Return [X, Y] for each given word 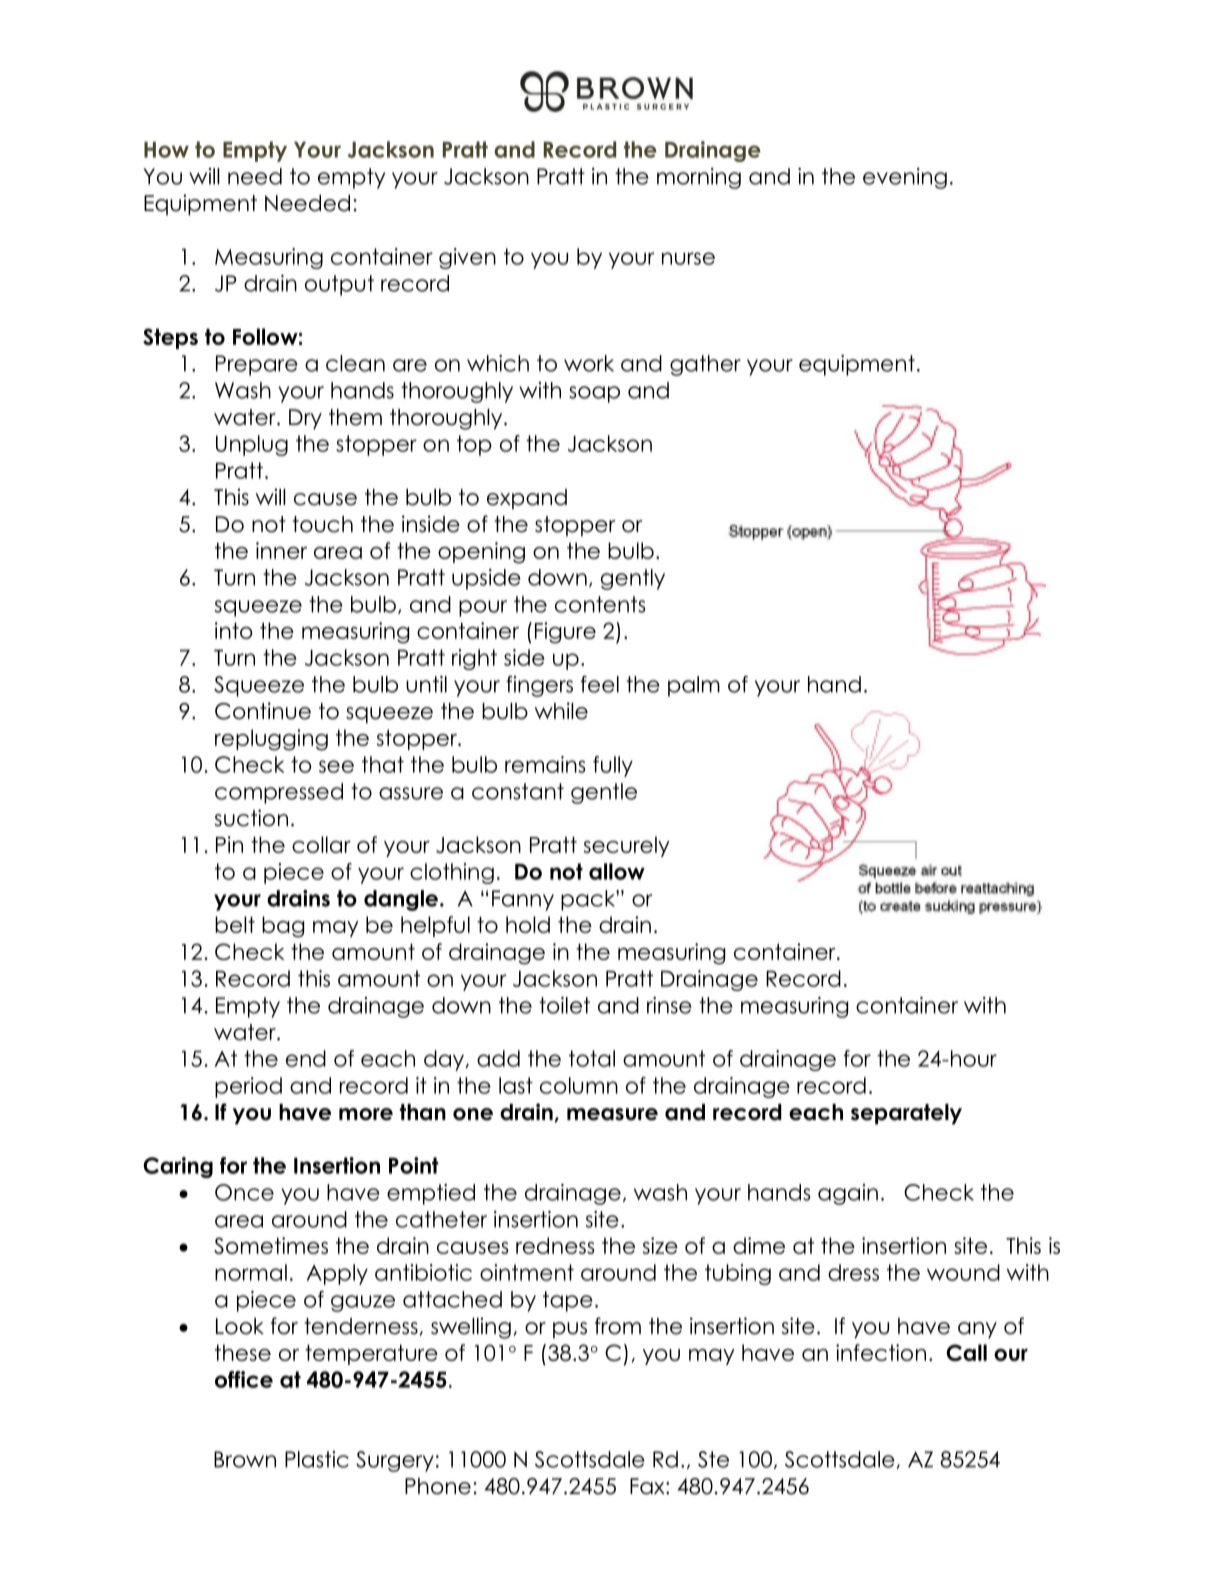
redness [555, 1245]
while [561, 711]
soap [594, 394]
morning [699, 178]
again [848, 1194]
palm [694, 686]
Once [244, 1192]
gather [705, 365]
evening [905, 178]
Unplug [252, 445]
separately [906, 1114]
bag [283, 927]
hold [528, 924]
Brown [245, 1459]
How [166, 150]
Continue [263, 711]
